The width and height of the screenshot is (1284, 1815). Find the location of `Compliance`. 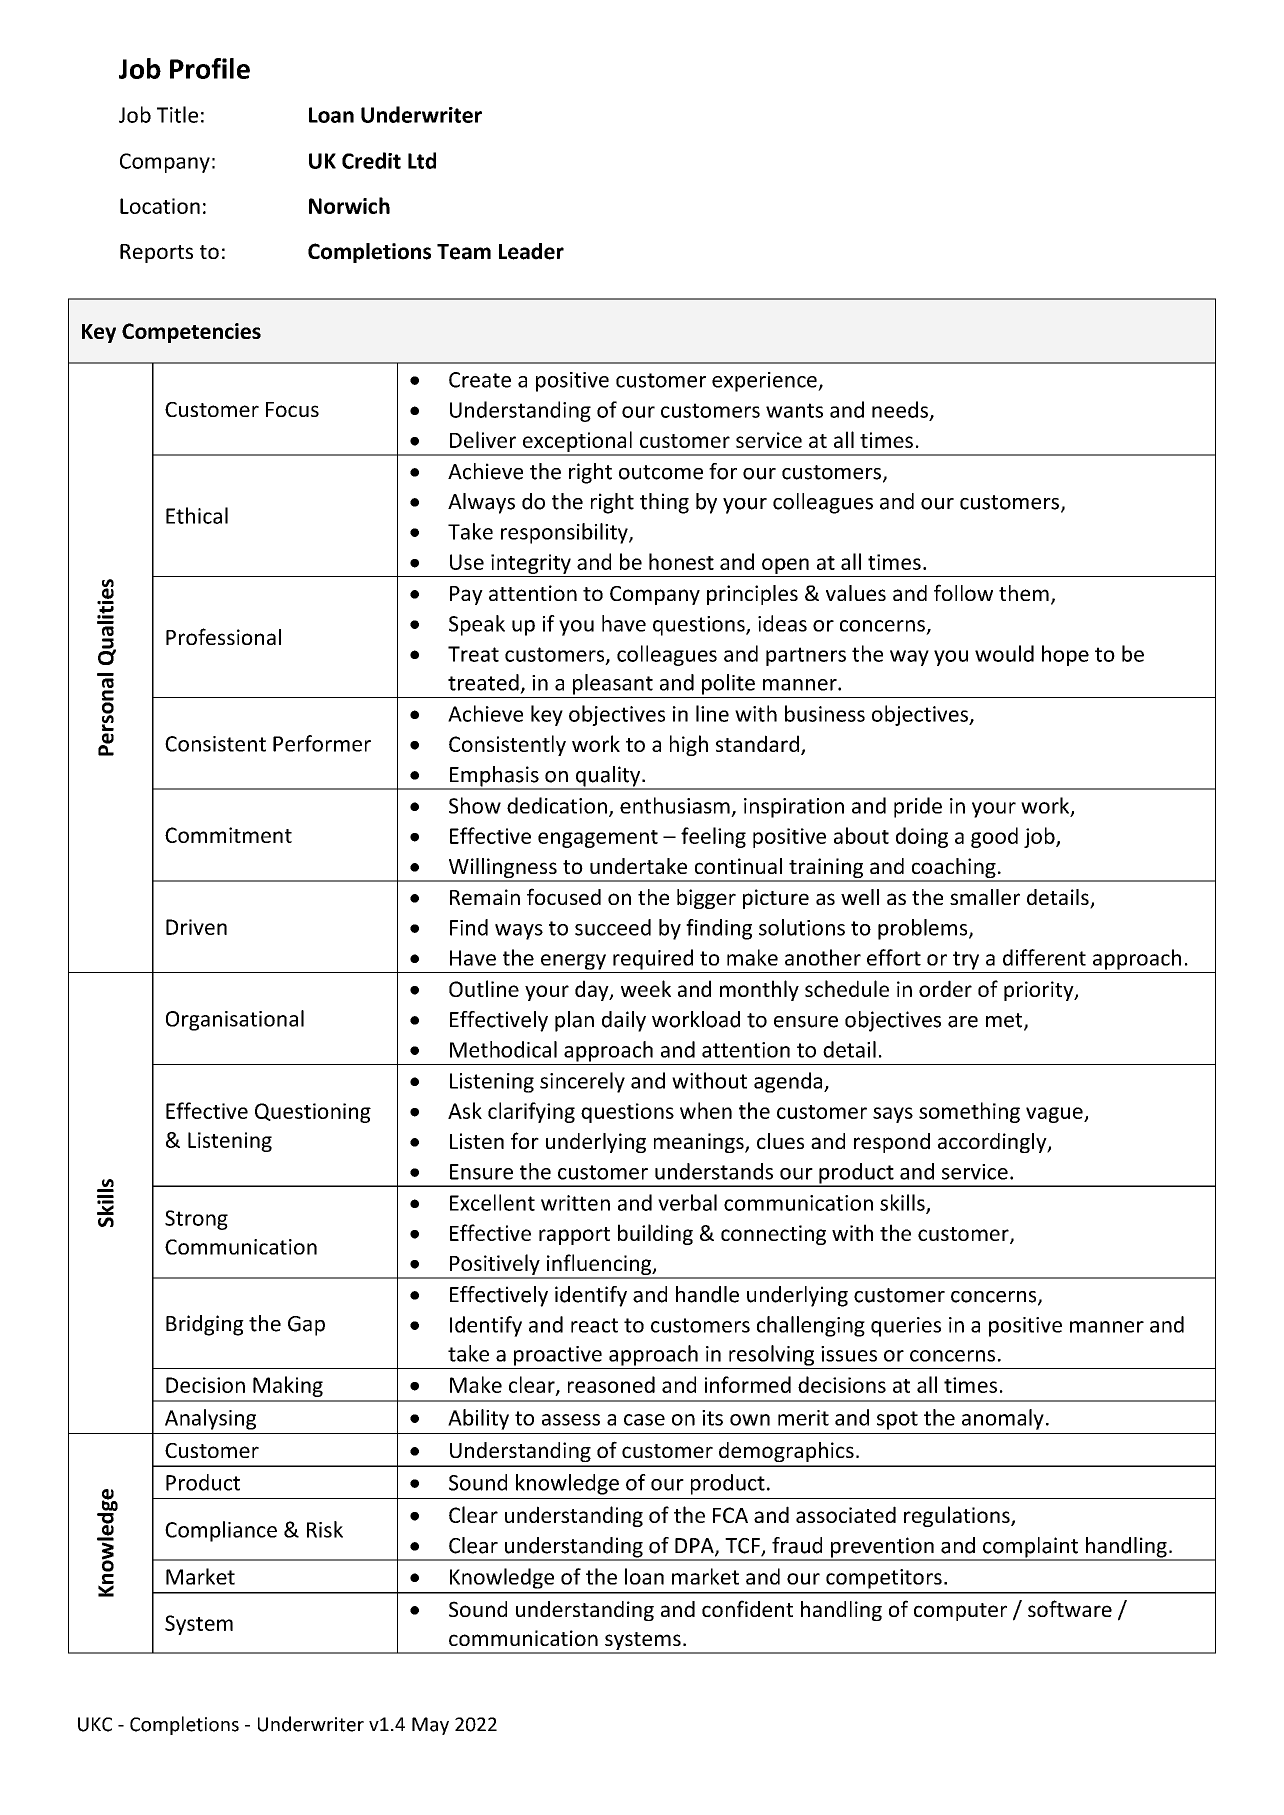

Compliance is located at coordinates (221, 1531).
